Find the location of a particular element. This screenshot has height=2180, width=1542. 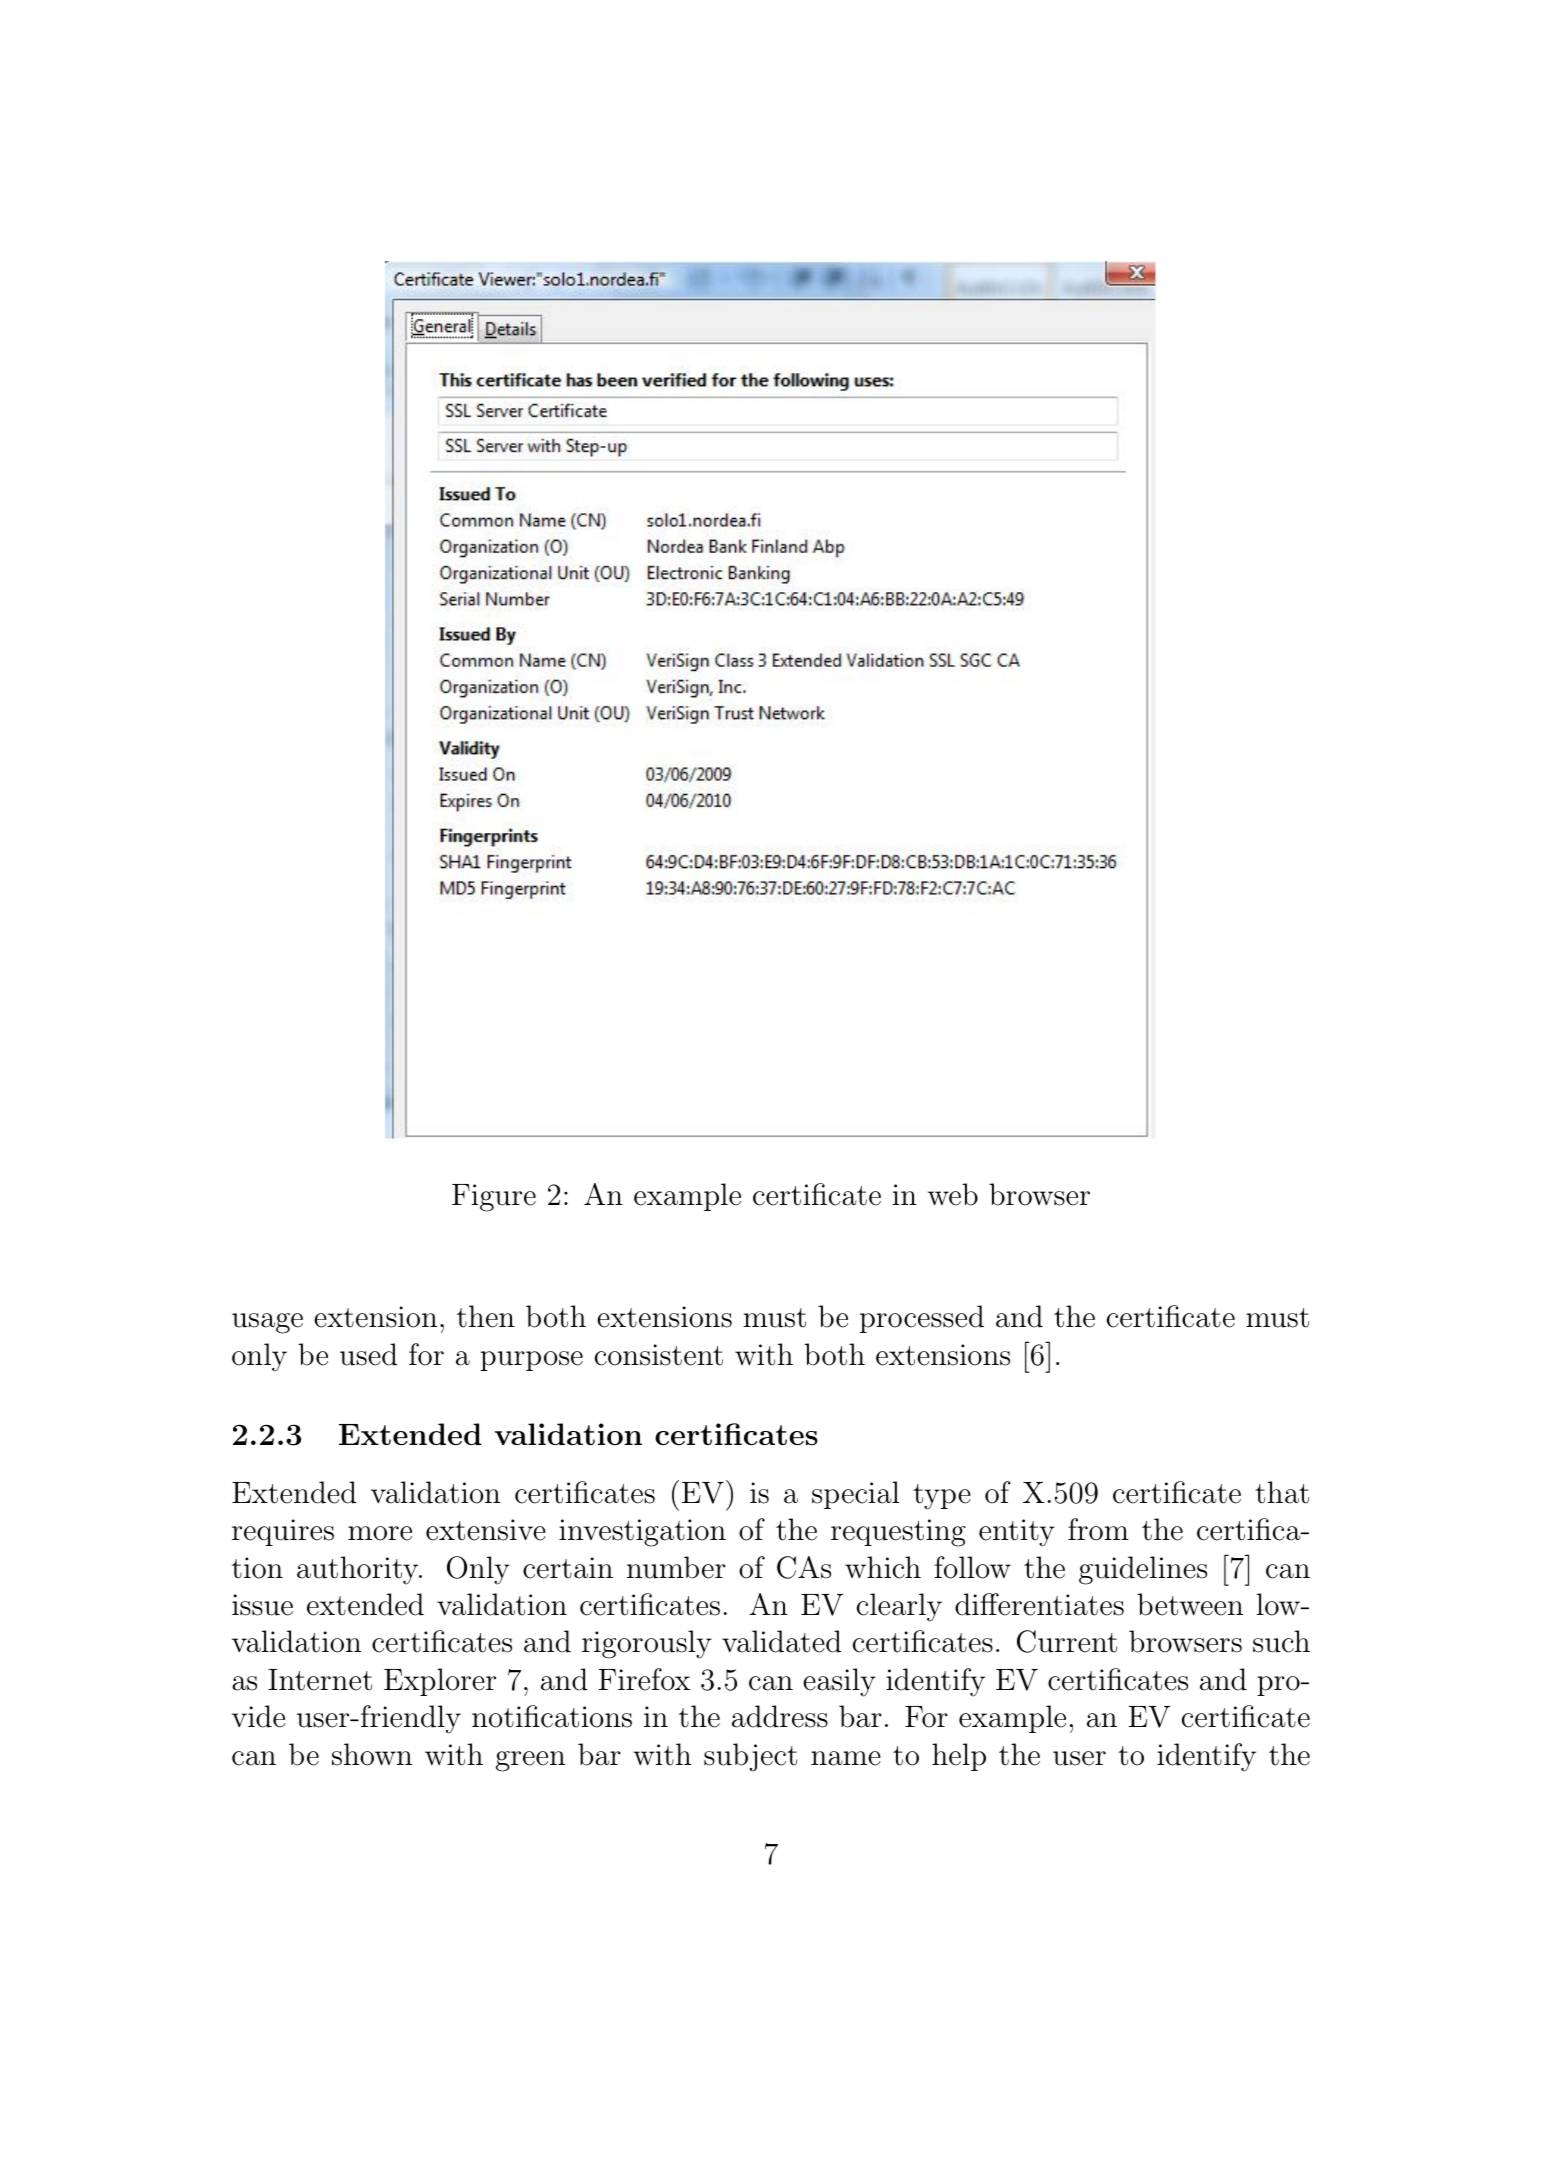

from is located at coordinates (1098, 1529).
